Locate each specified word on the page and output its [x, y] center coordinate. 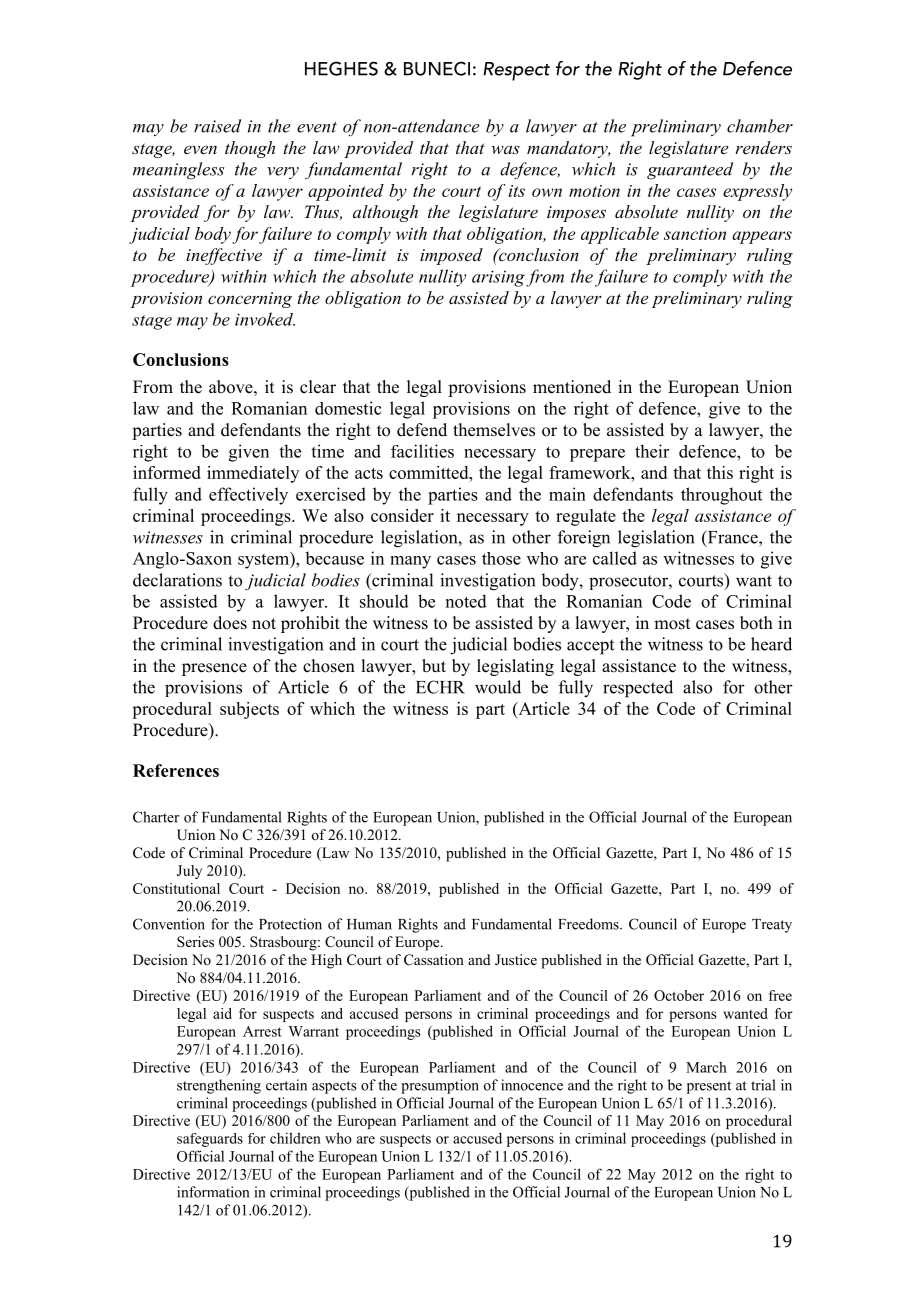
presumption [440, 1086]
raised [217, 126]
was [505, 150]
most [672, 624]
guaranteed [690, 171]
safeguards [210, 1140]
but [434, 666]
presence [214, 669]
